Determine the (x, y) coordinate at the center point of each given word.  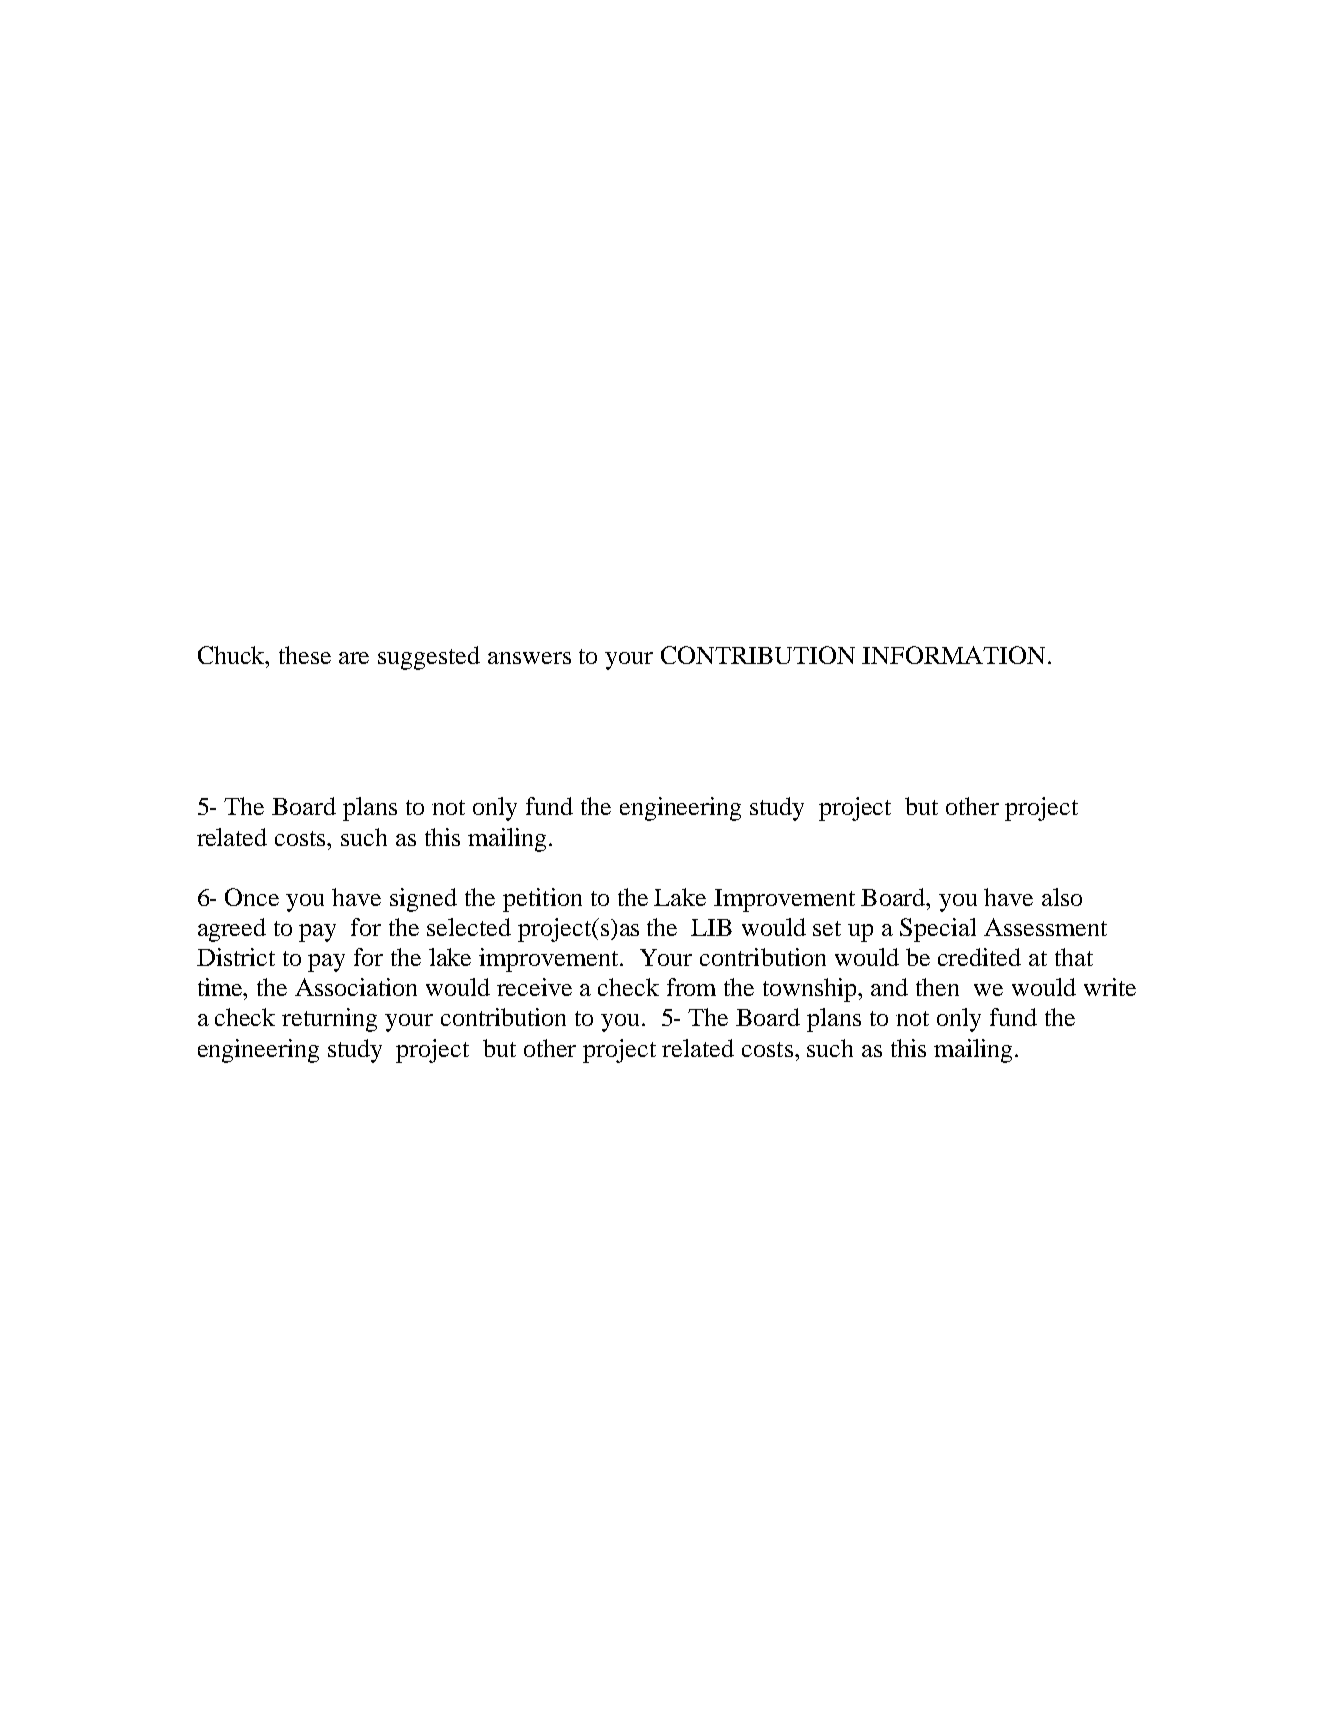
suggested (429, 658)
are (354, 658)
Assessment (1045, 927)
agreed (232, 930)
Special (938, 930)
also (1062, 897)
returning (329, 1020)
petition (542, 900)
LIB (711, 927)
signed (423, 900)
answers (529, 658)
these (305, 655)
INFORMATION (955, 655)
